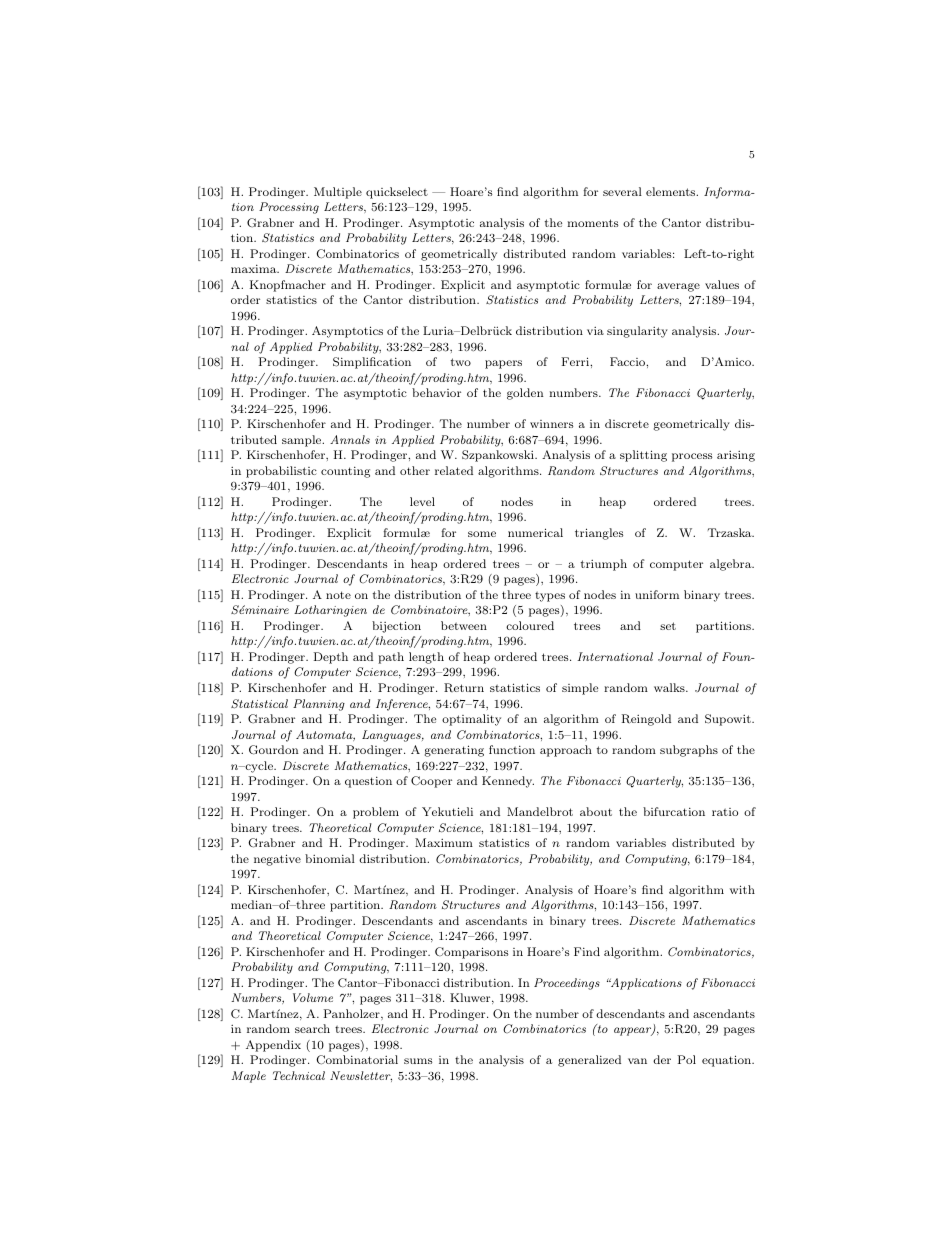 The image size is (952, 1233). What do you see at coordinates (312, 1028) in the document?
I see `search` at bounding box center [312, 1028].
